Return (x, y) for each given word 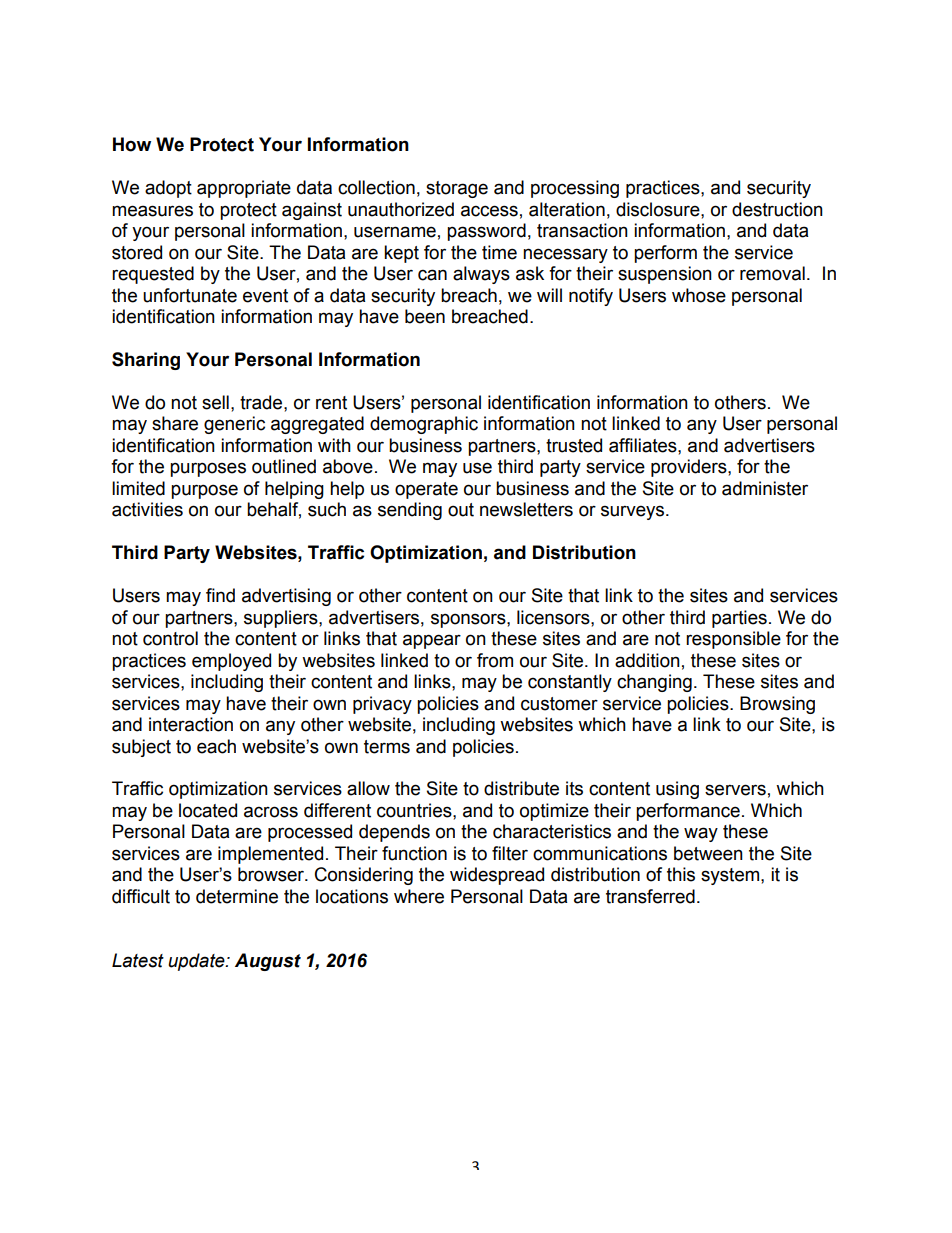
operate (426, 490)
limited (138, 488)
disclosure (659, 209)
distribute (521, 788)
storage (457, 189)
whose (699, 295)
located (208, 810)
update (197, 962)
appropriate (244, 189)
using (677, 790)
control (170, 638)
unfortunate (190, 295)
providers (690, 468)
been (425, 316)
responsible (733, 640)
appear (432, 641)
